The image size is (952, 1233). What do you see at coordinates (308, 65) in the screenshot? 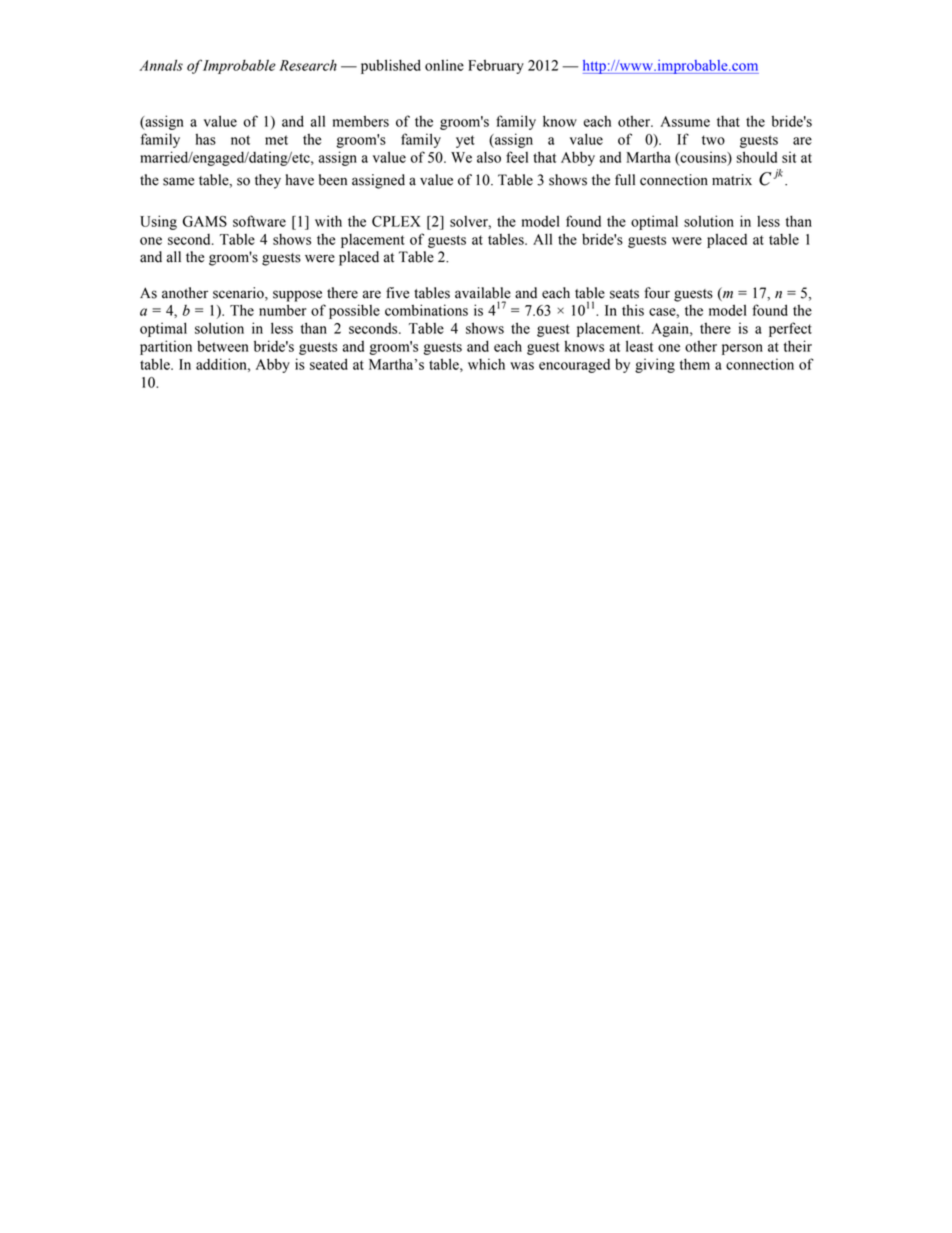
I see `Research` at bounding box center [308, 65].
